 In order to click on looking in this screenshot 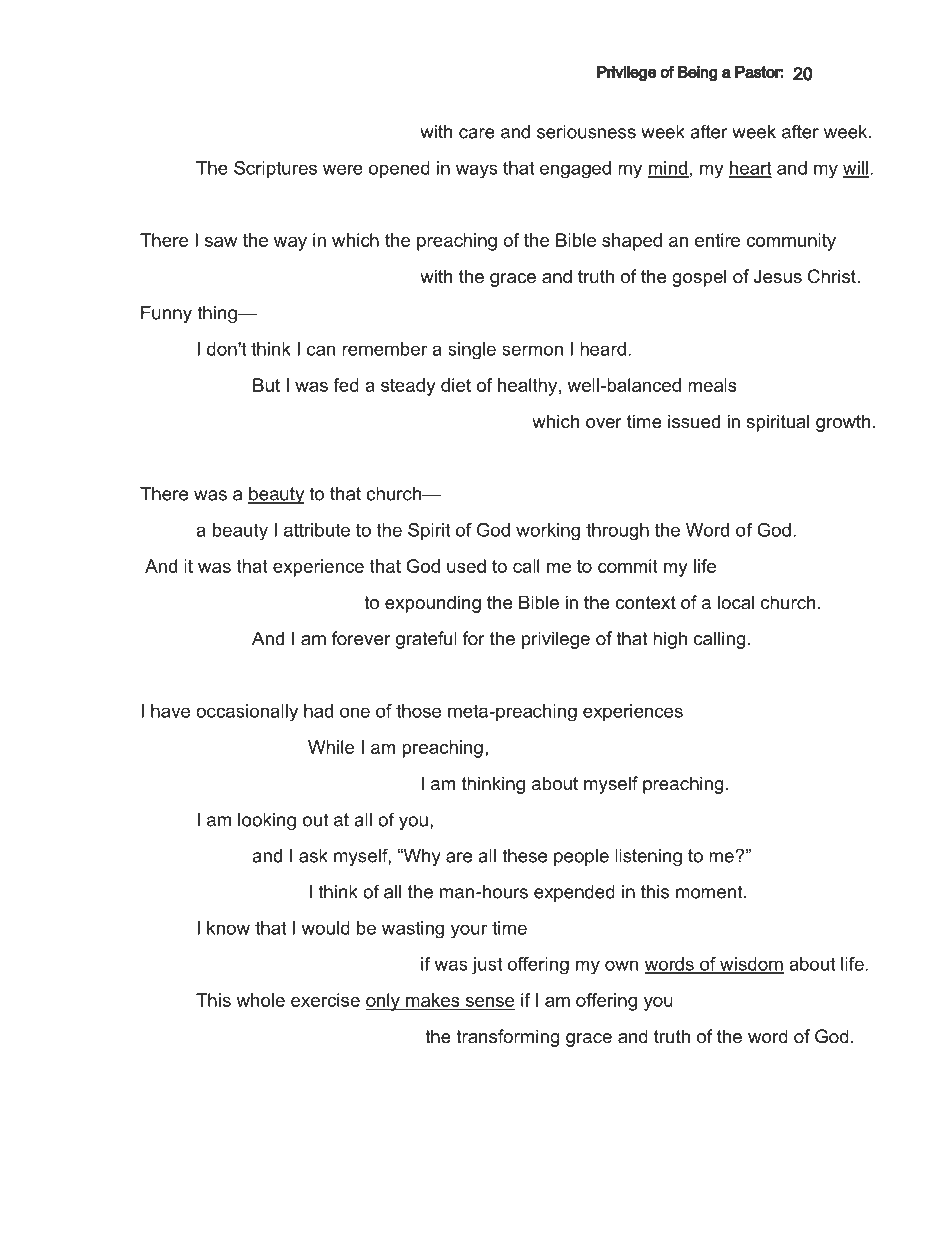, I will do `click(267, 821)`.
